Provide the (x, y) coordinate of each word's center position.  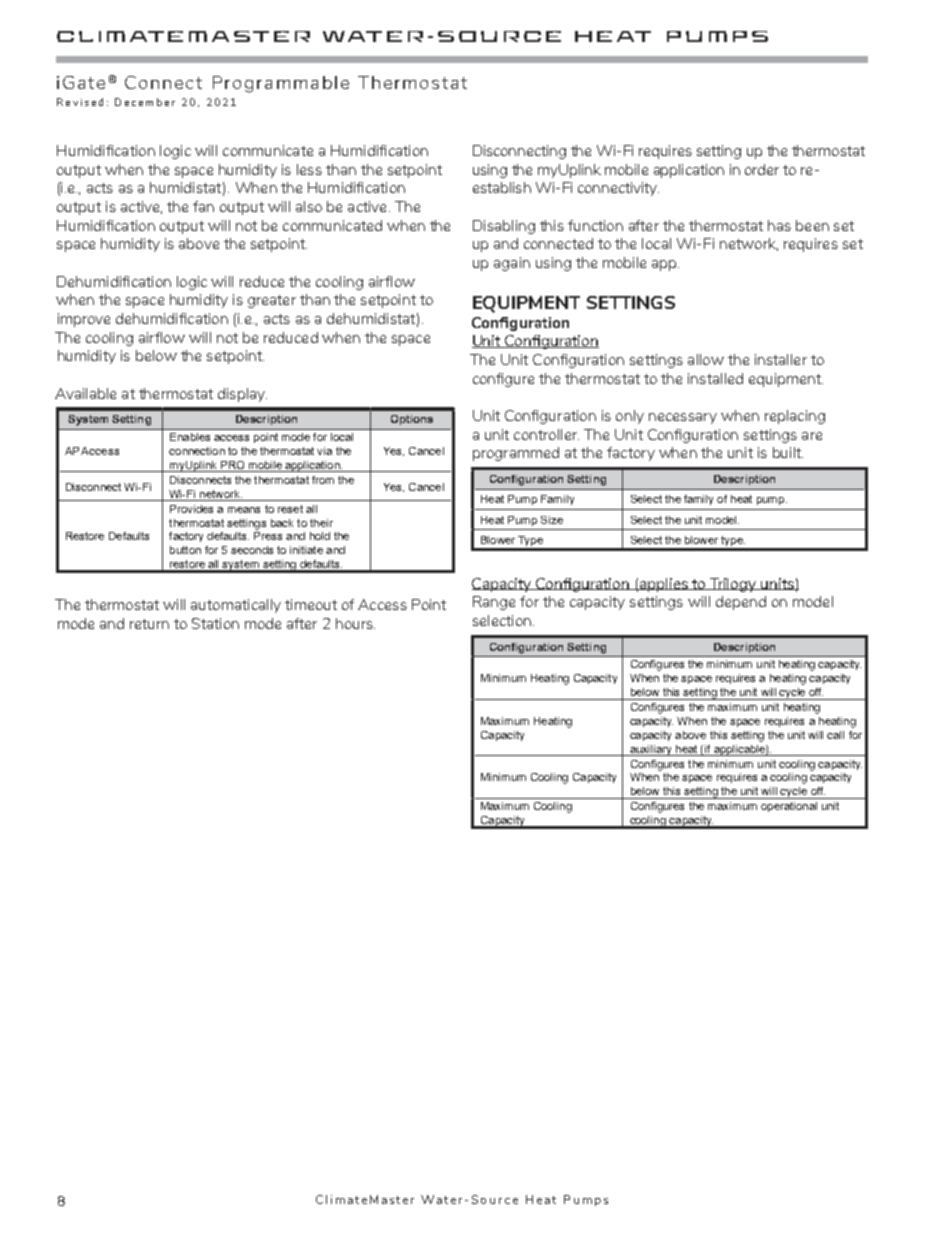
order (762, 169)
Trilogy (733, 585)
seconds (252, 550)
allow (706, 359)
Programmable (281, 84)
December (145, 102)
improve (84, 320)
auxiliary (651, 750)
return (149, 624)
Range (494, 603)
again (512, 264)
